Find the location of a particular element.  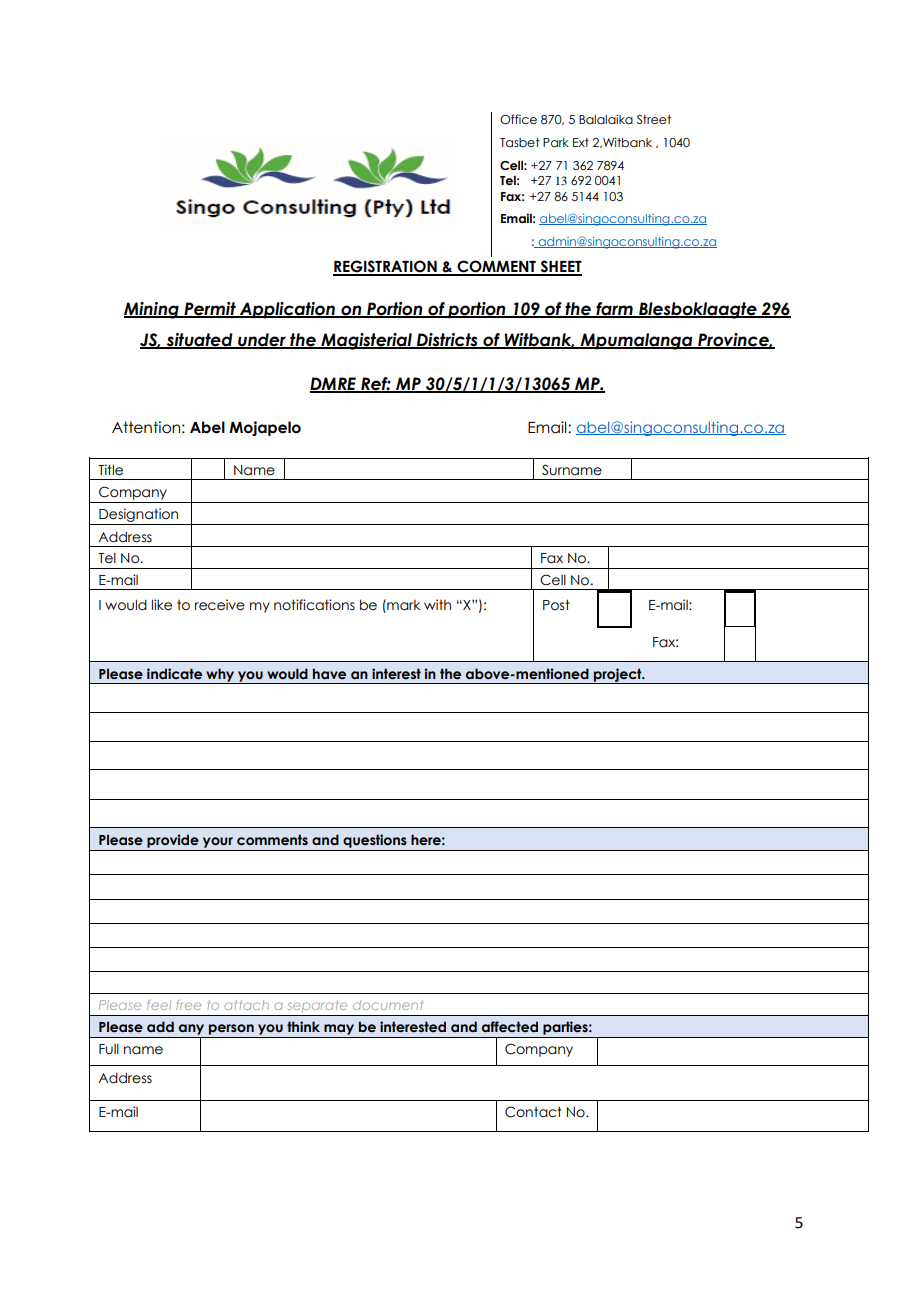

may is located at coordinates (339, 1029).
